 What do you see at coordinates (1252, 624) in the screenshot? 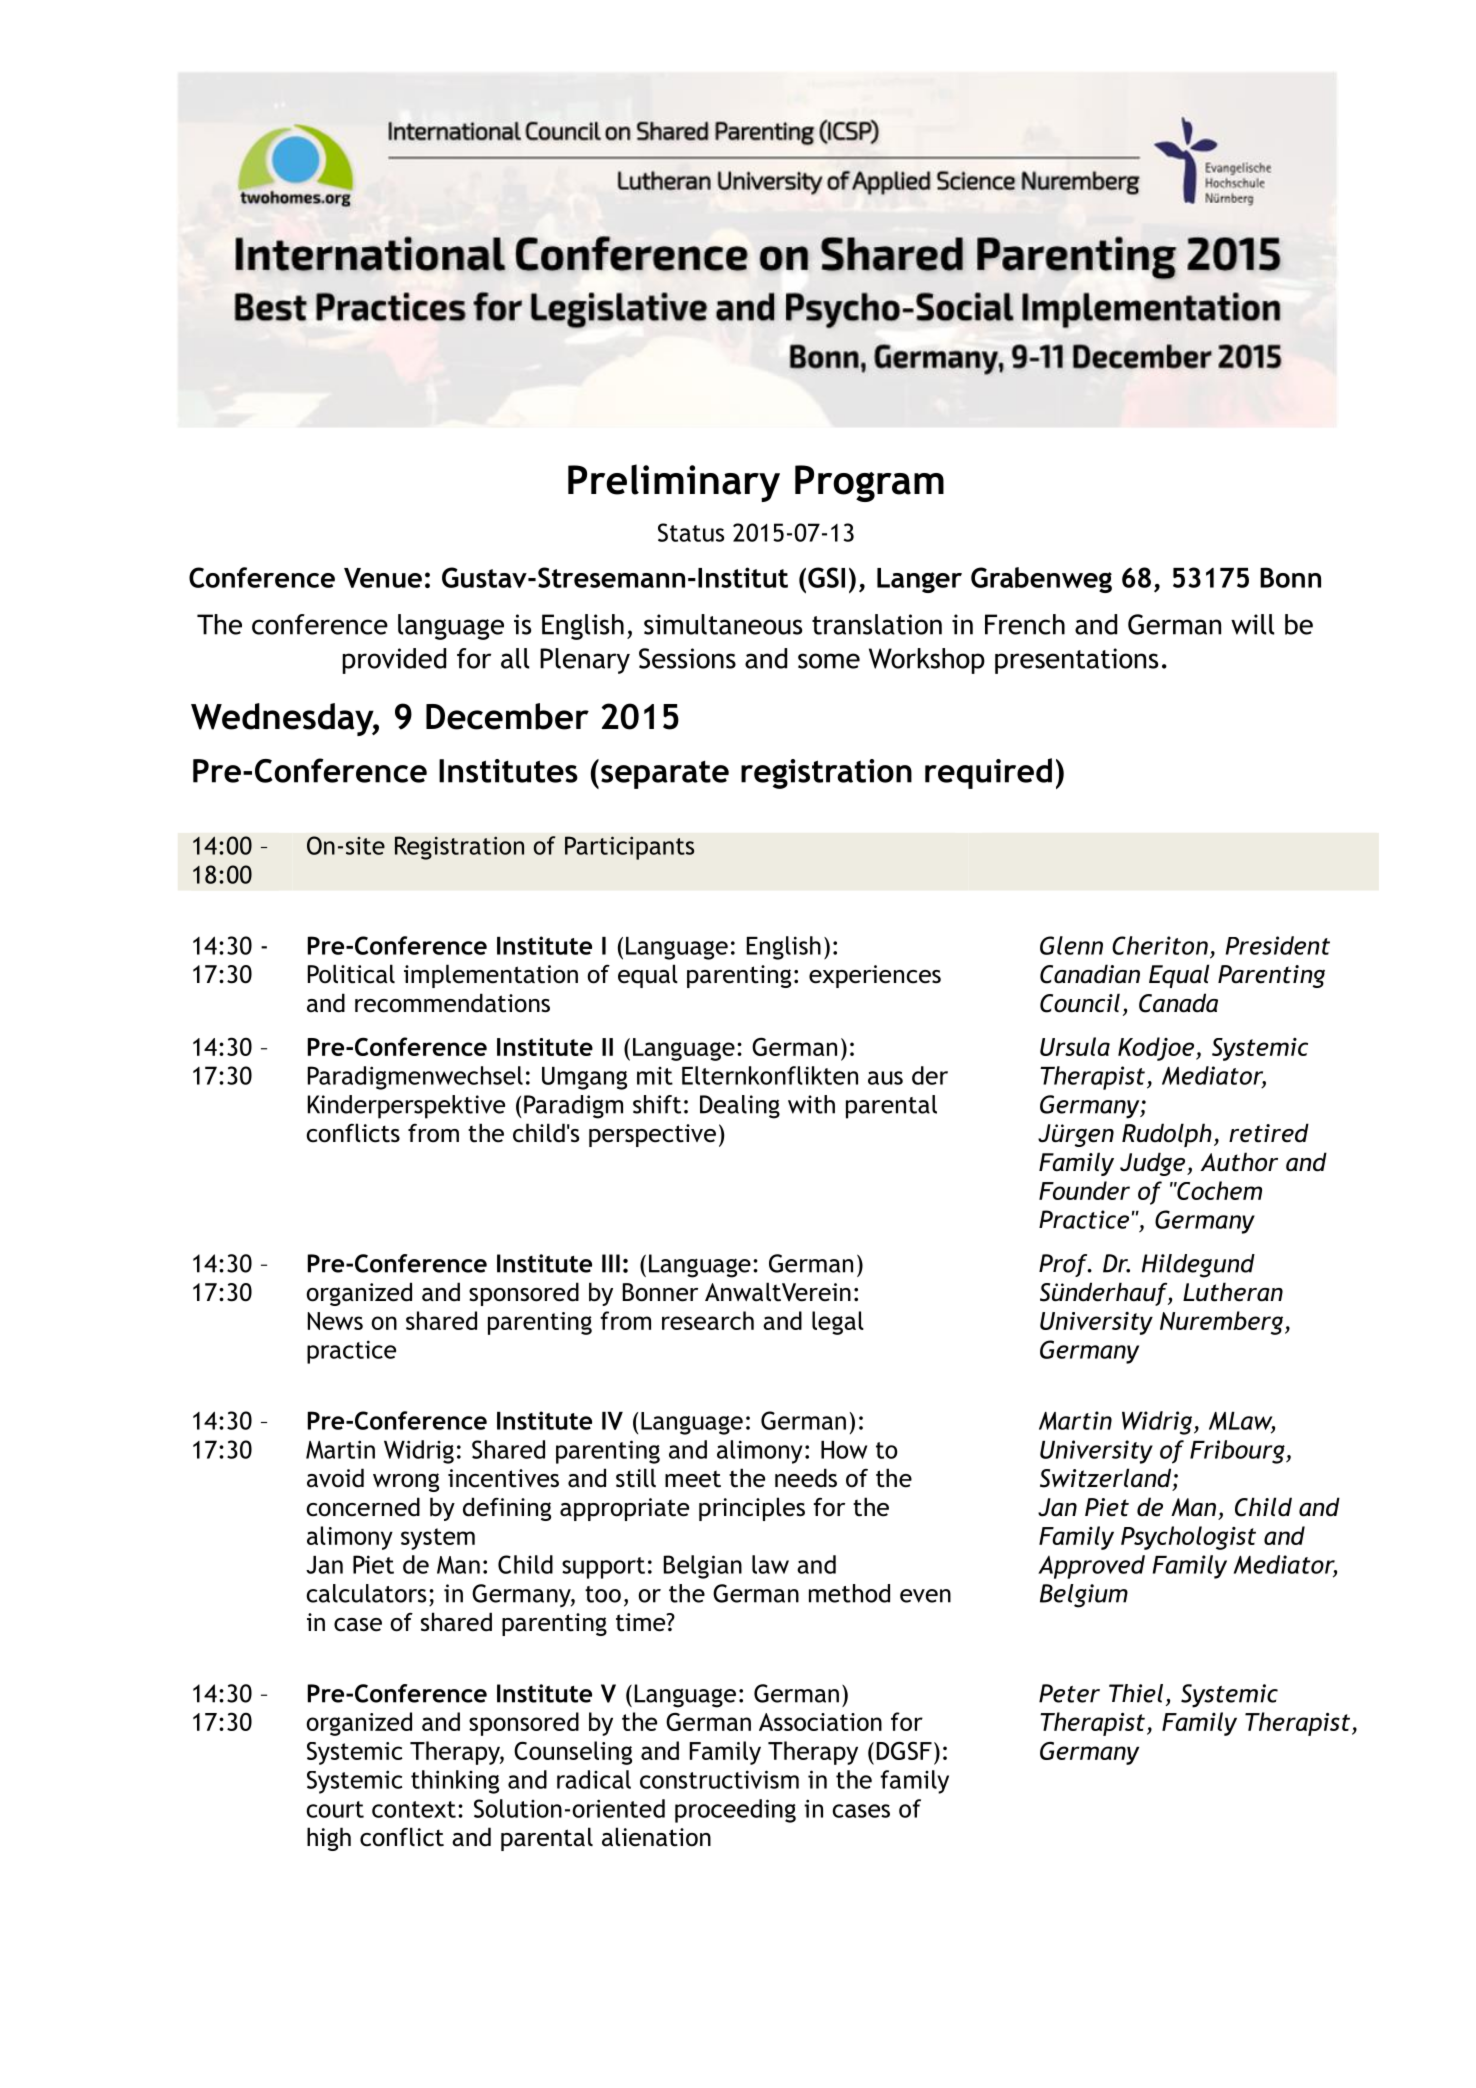
I see `will` at bounding box center [1252, 624].
